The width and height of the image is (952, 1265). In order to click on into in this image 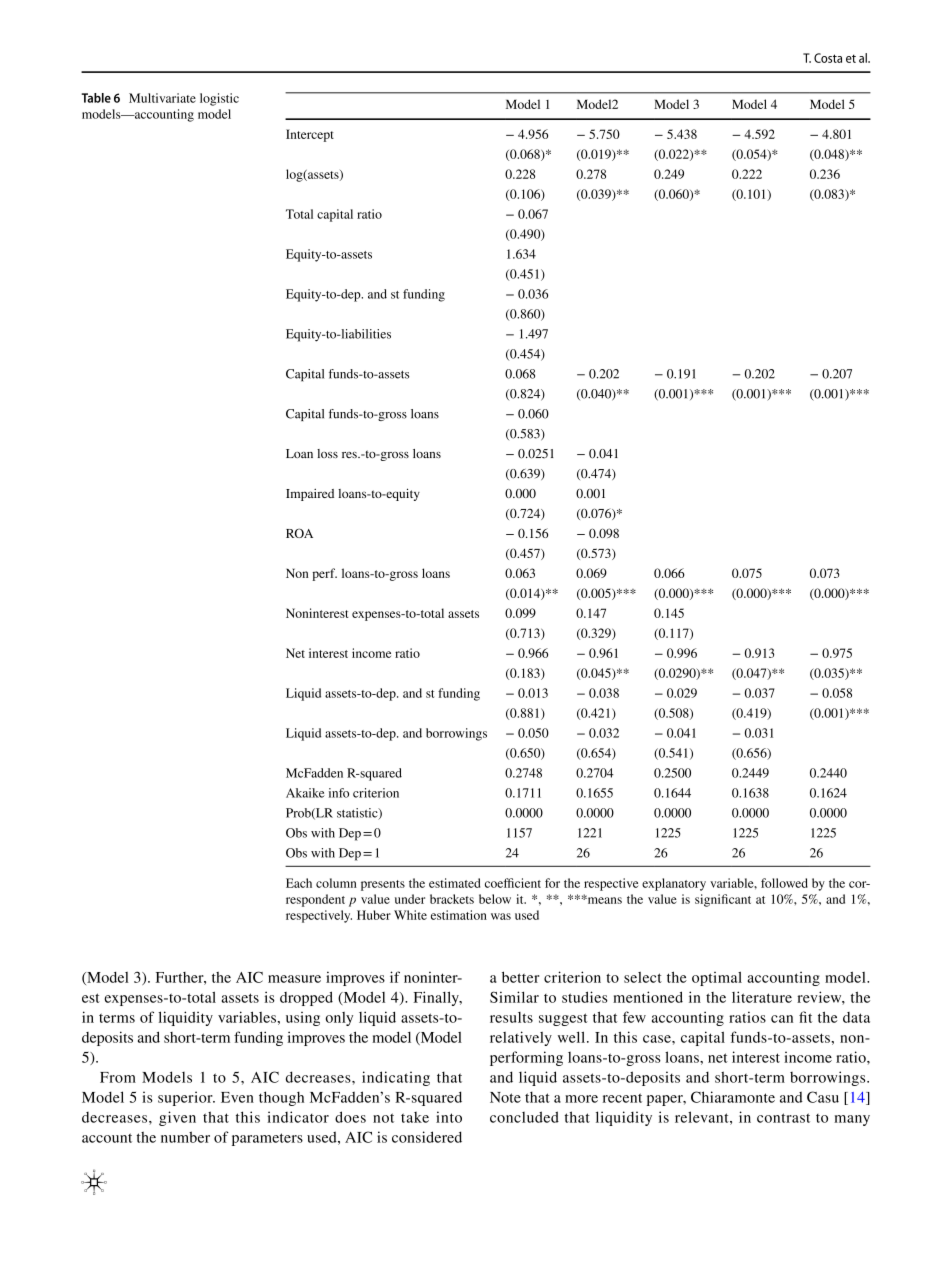, I will do `click(449, 1117)`.
